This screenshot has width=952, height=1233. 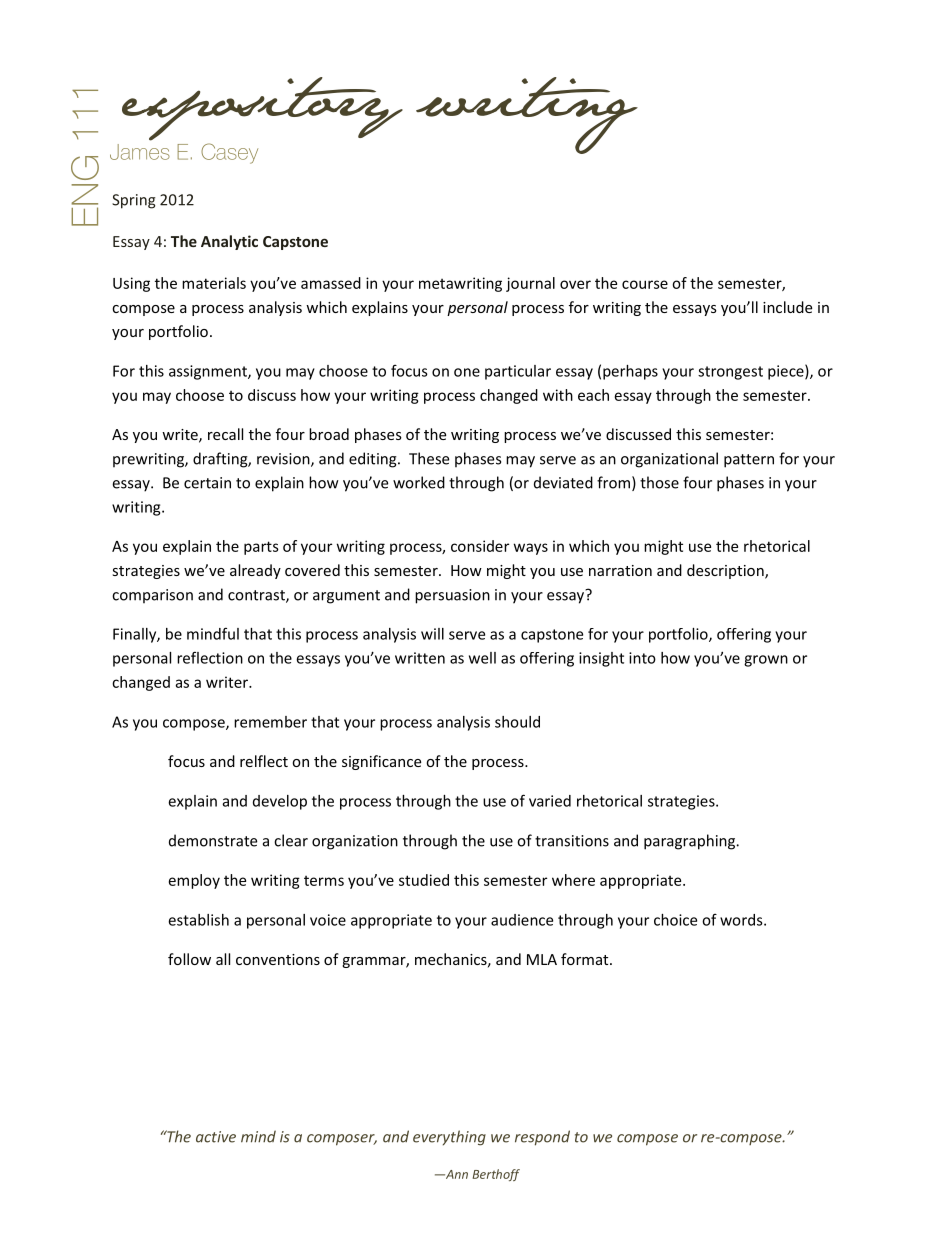 I want to click on journal, so click(x=530, y=284).
